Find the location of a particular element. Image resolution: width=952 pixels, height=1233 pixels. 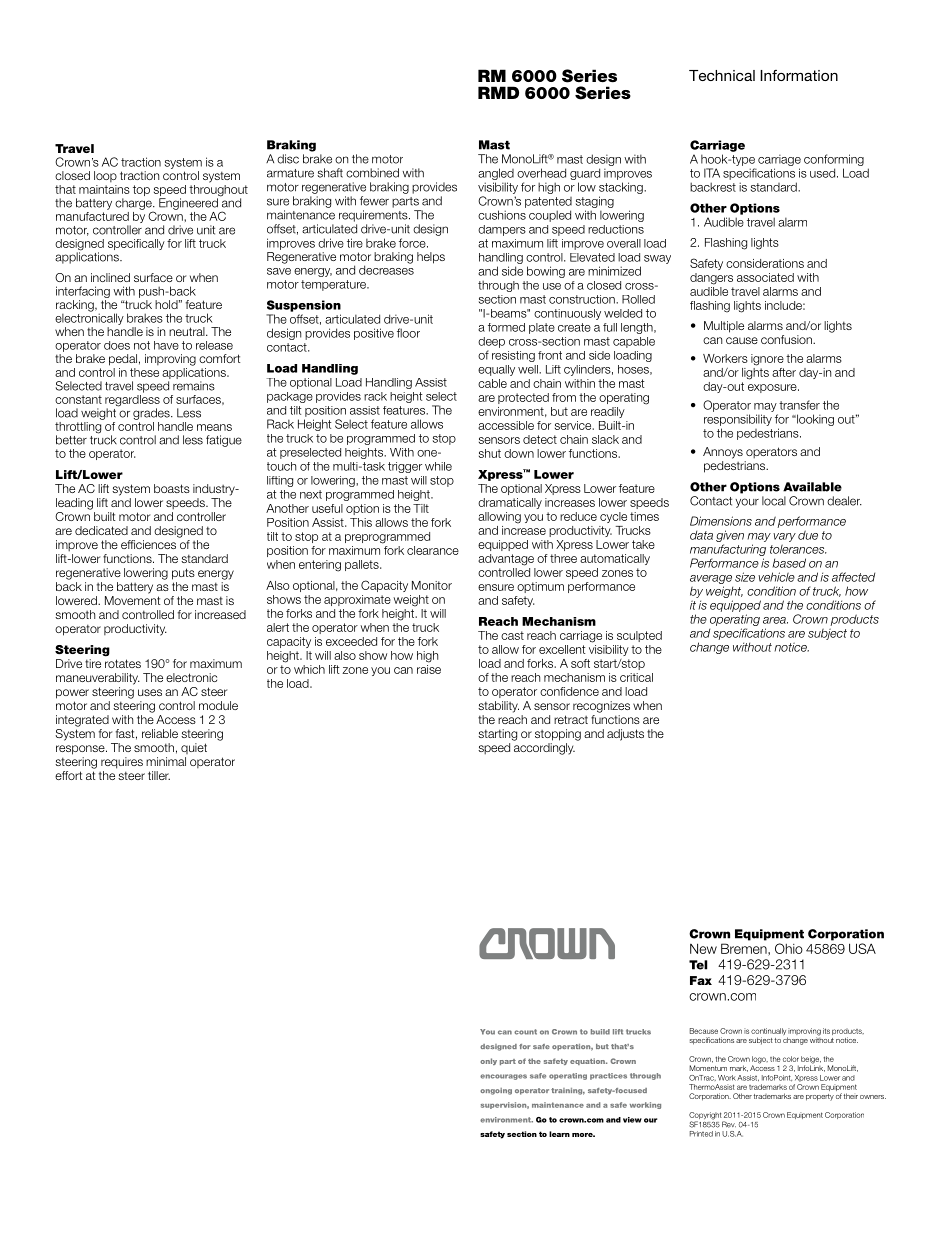

Information is located at coordinates (799, 75).
